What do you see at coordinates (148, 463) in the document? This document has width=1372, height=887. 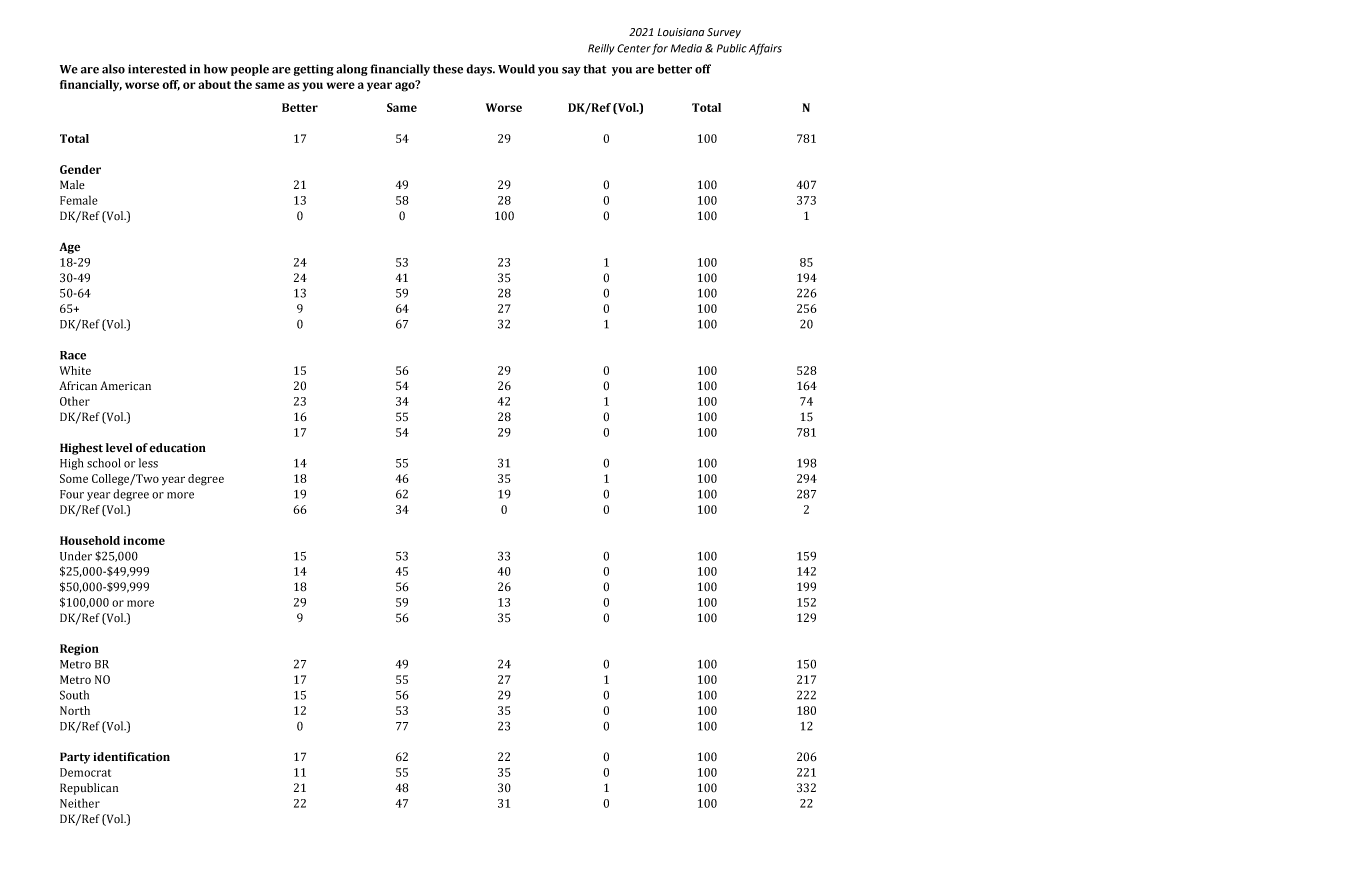 I see `less` at bounding box center [148, 463].
